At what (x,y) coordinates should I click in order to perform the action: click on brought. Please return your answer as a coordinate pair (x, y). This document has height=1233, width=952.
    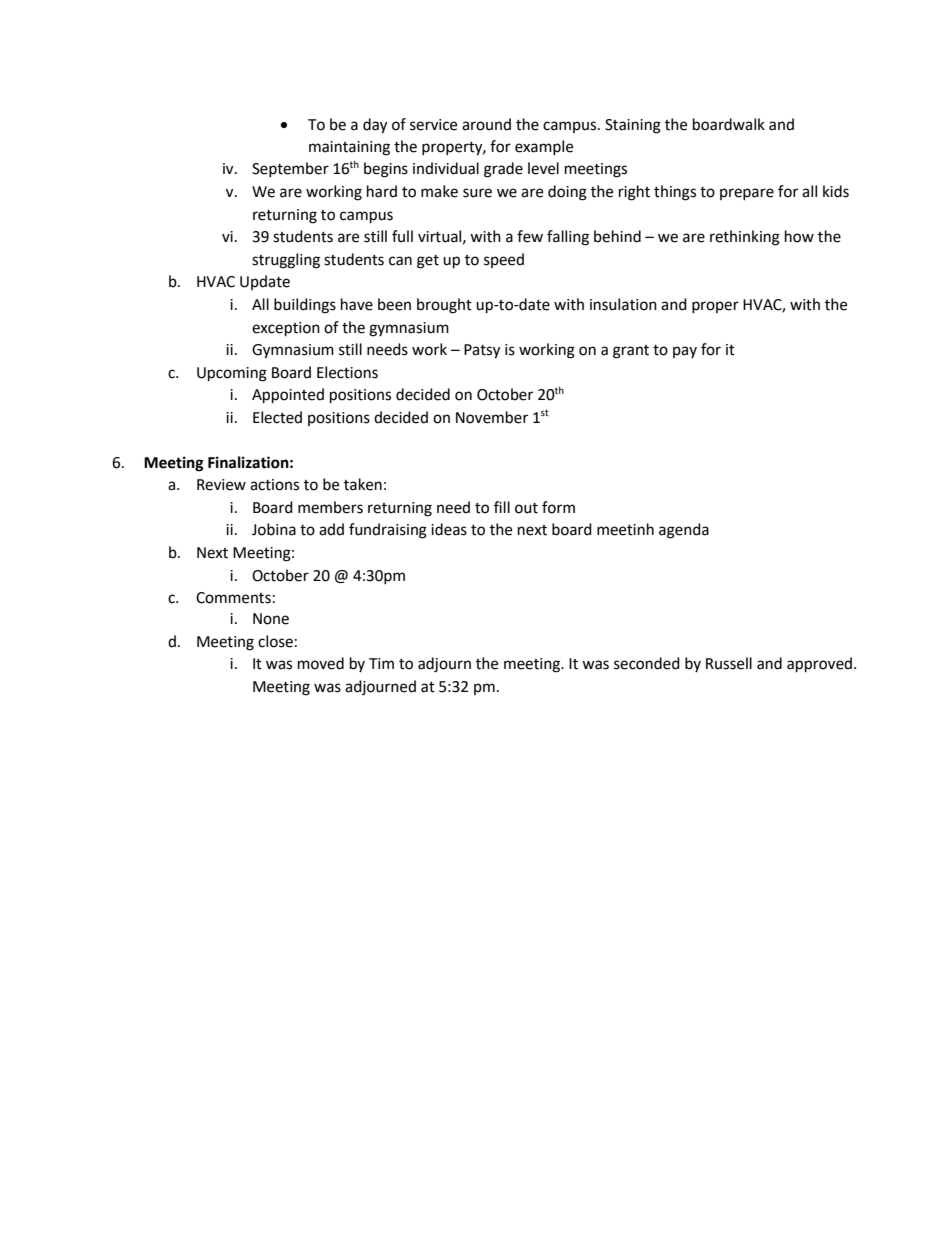
    Looking at the image, I should click on (444, 306).
